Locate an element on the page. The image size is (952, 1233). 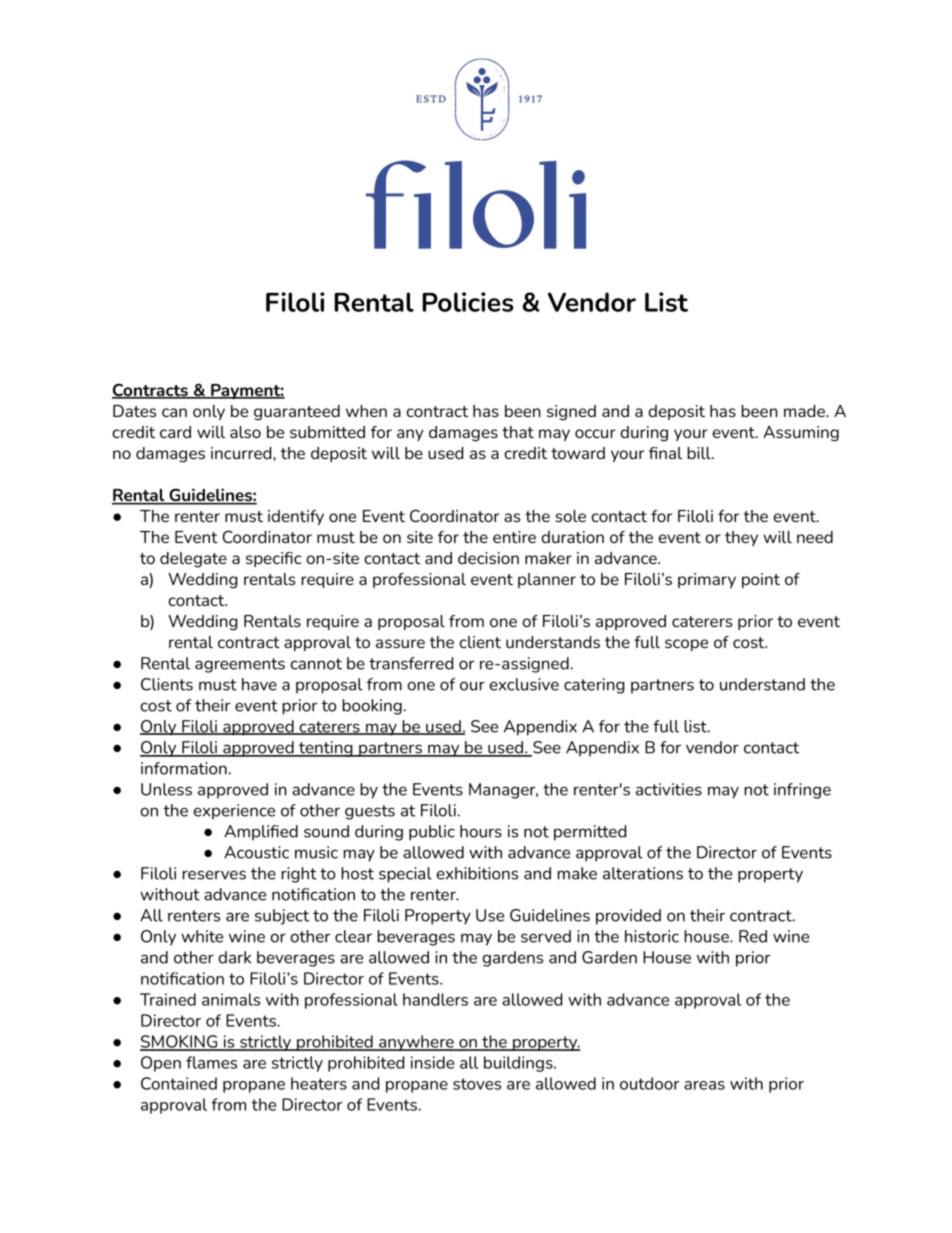
Policies is located at coordinates (468, 302).
